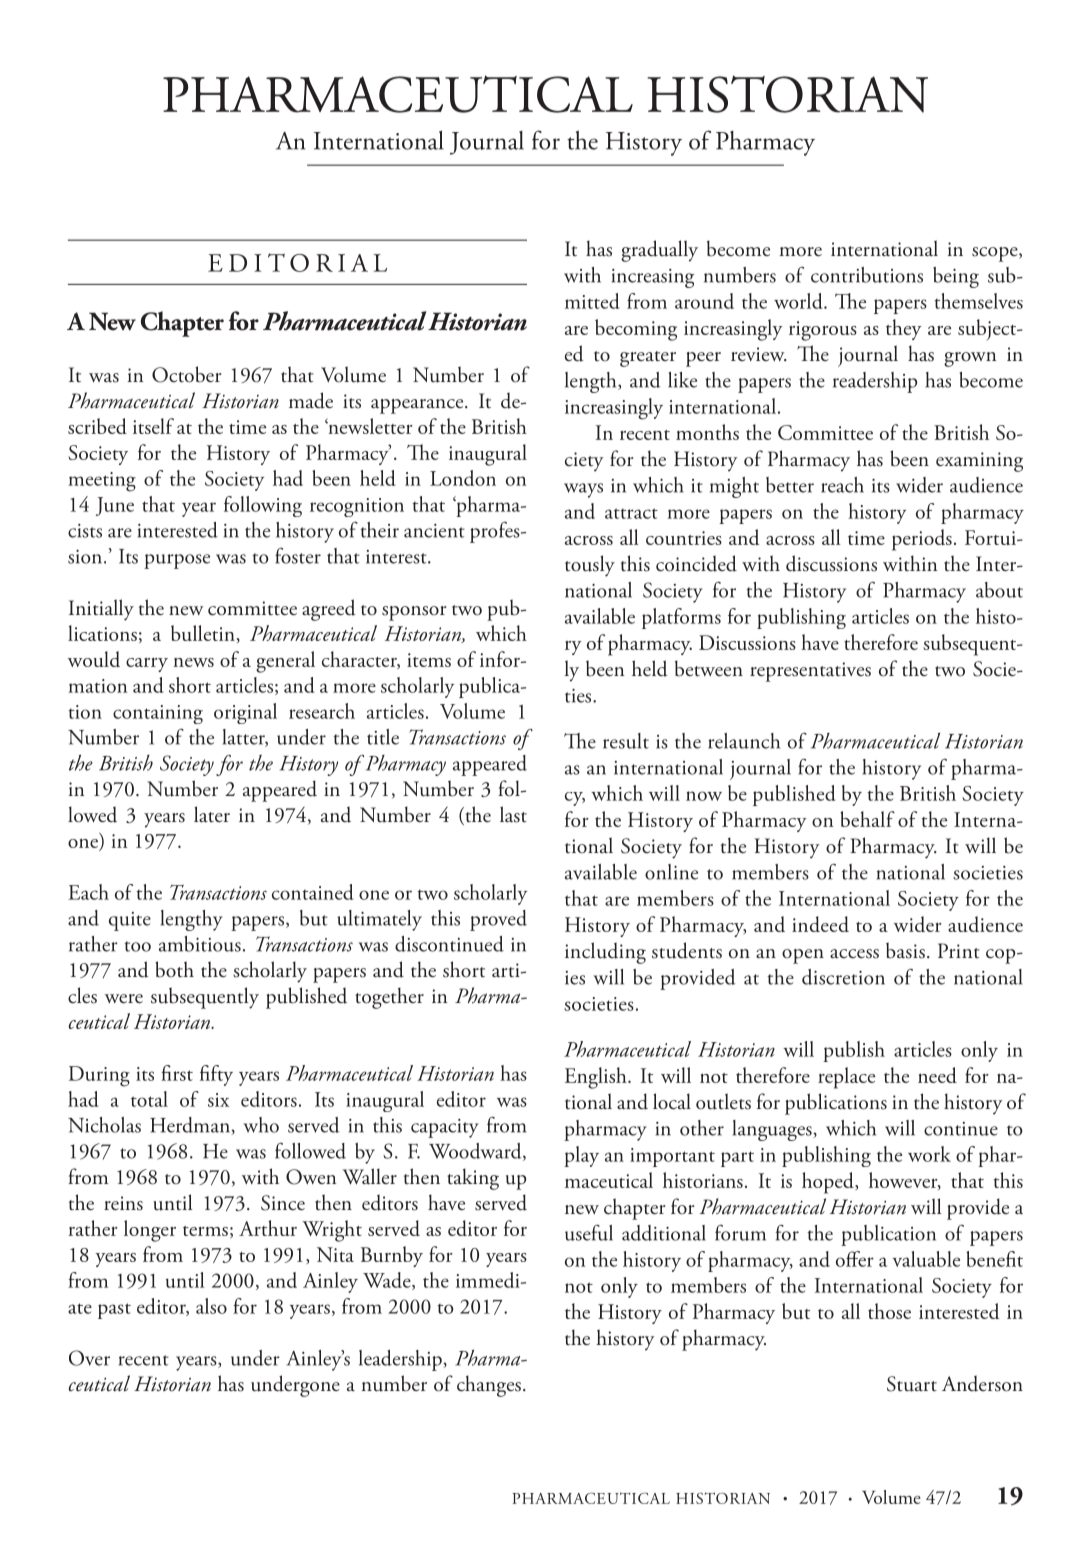 The image size is (1091, 1553). What do you see at coordinates (513, 814) in the screenshot?
I see `last` at bounding box center [513, 814].
